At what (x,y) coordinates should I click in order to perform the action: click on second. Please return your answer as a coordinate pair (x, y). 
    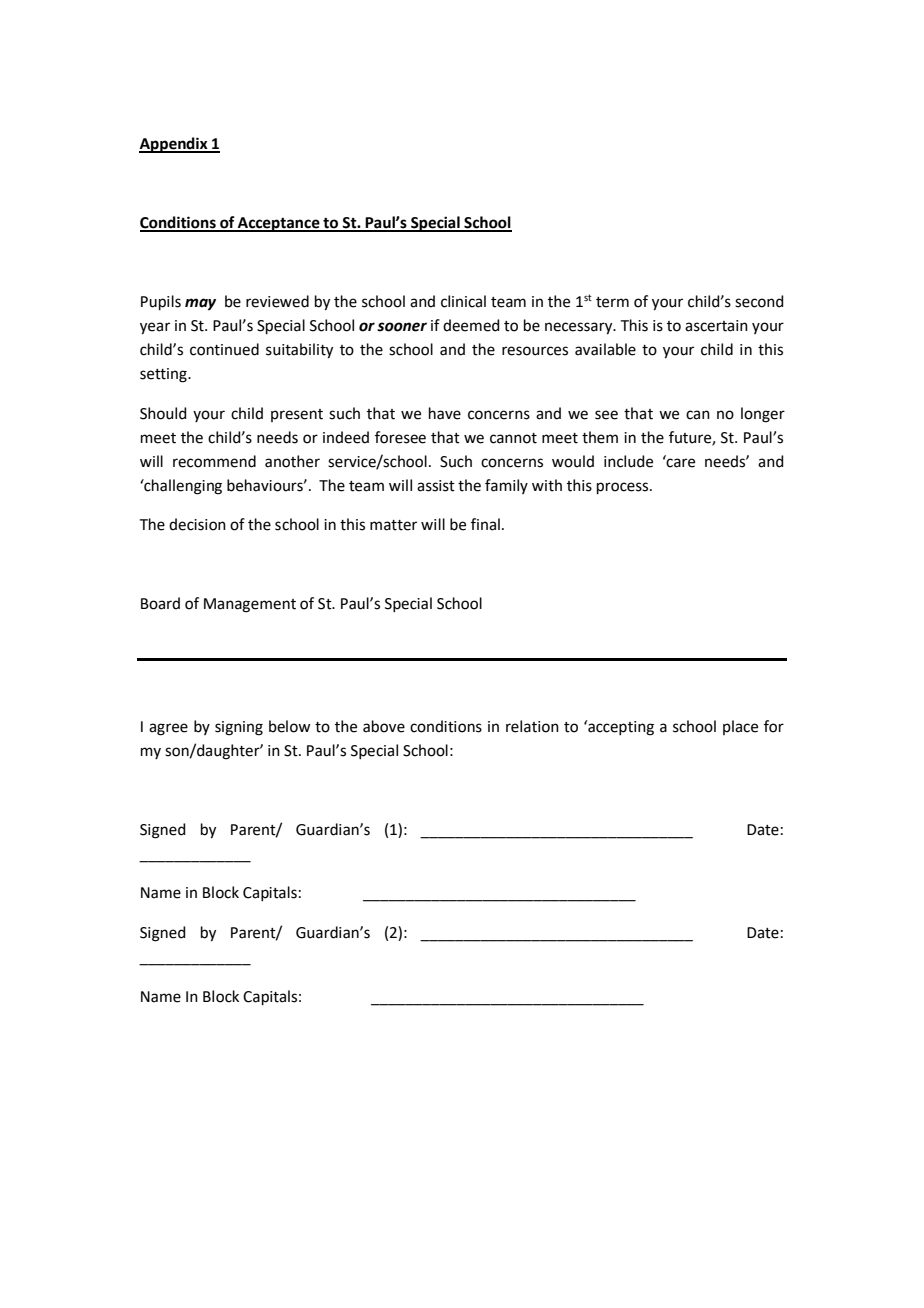
    Looking at the image, I should click on (759, 301).
